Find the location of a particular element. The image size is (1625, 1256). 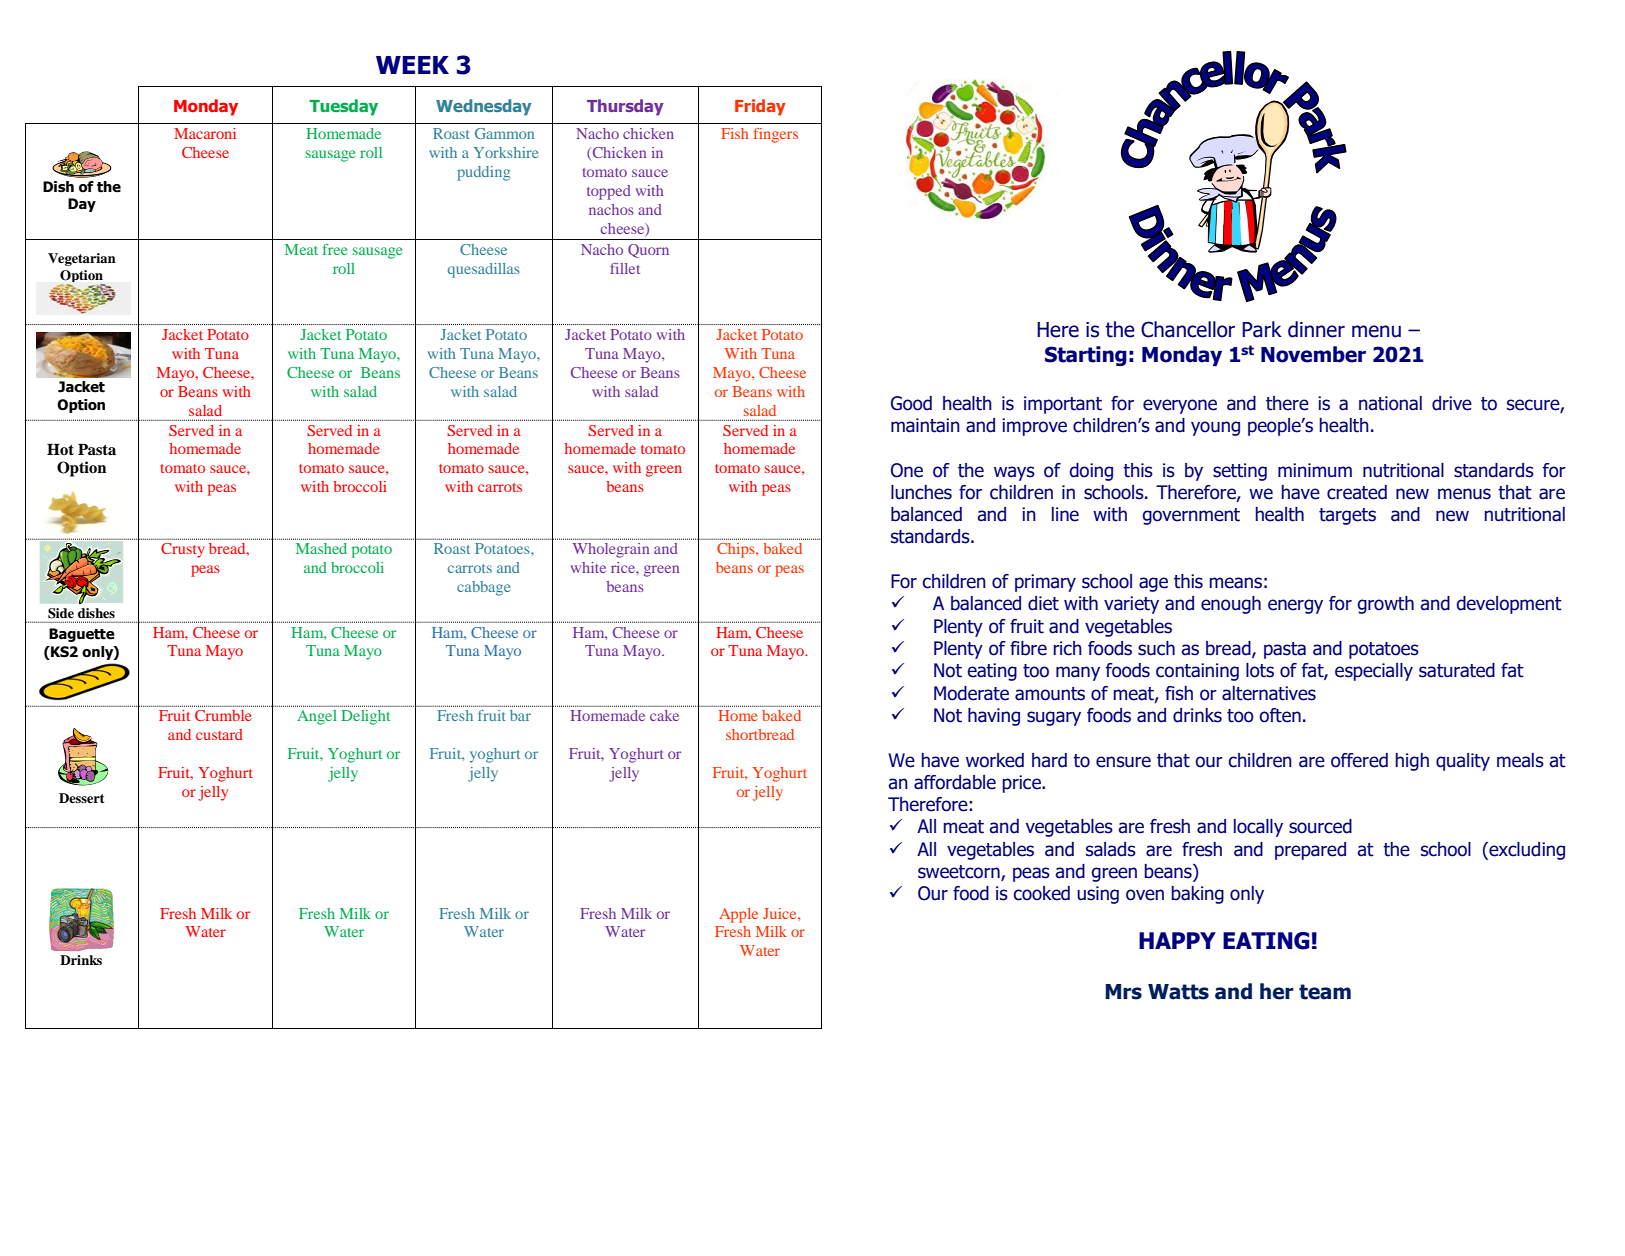

free is located at coordinates (334, 249).
